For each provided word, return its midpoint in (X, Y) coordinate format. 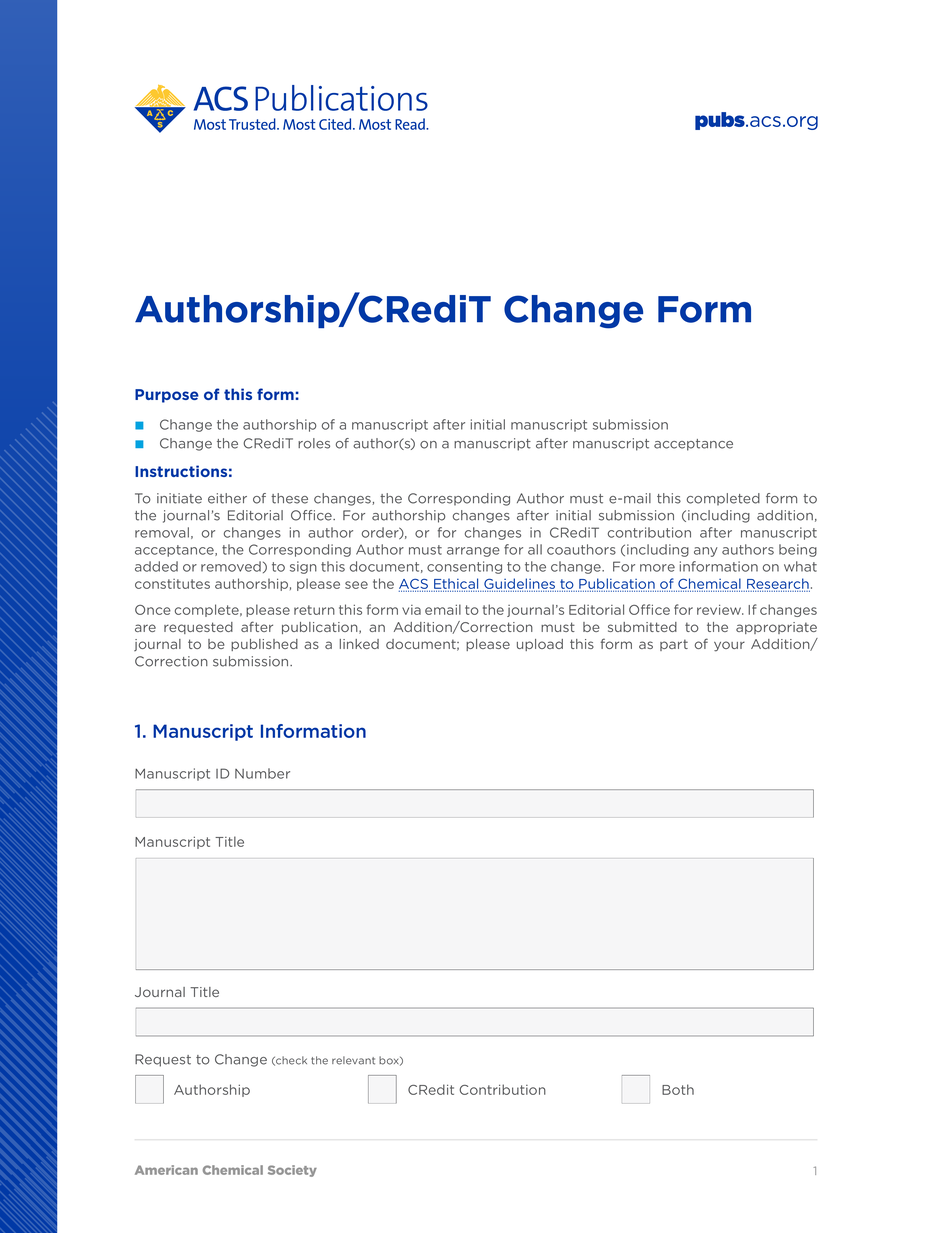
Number (262, 773)
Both (678, 1089)
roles (314, 443)
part (674, 645)
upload (540, 645)
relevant (353, 1060)
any (706, 552)
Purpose (167, 396)
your (729, 646)
